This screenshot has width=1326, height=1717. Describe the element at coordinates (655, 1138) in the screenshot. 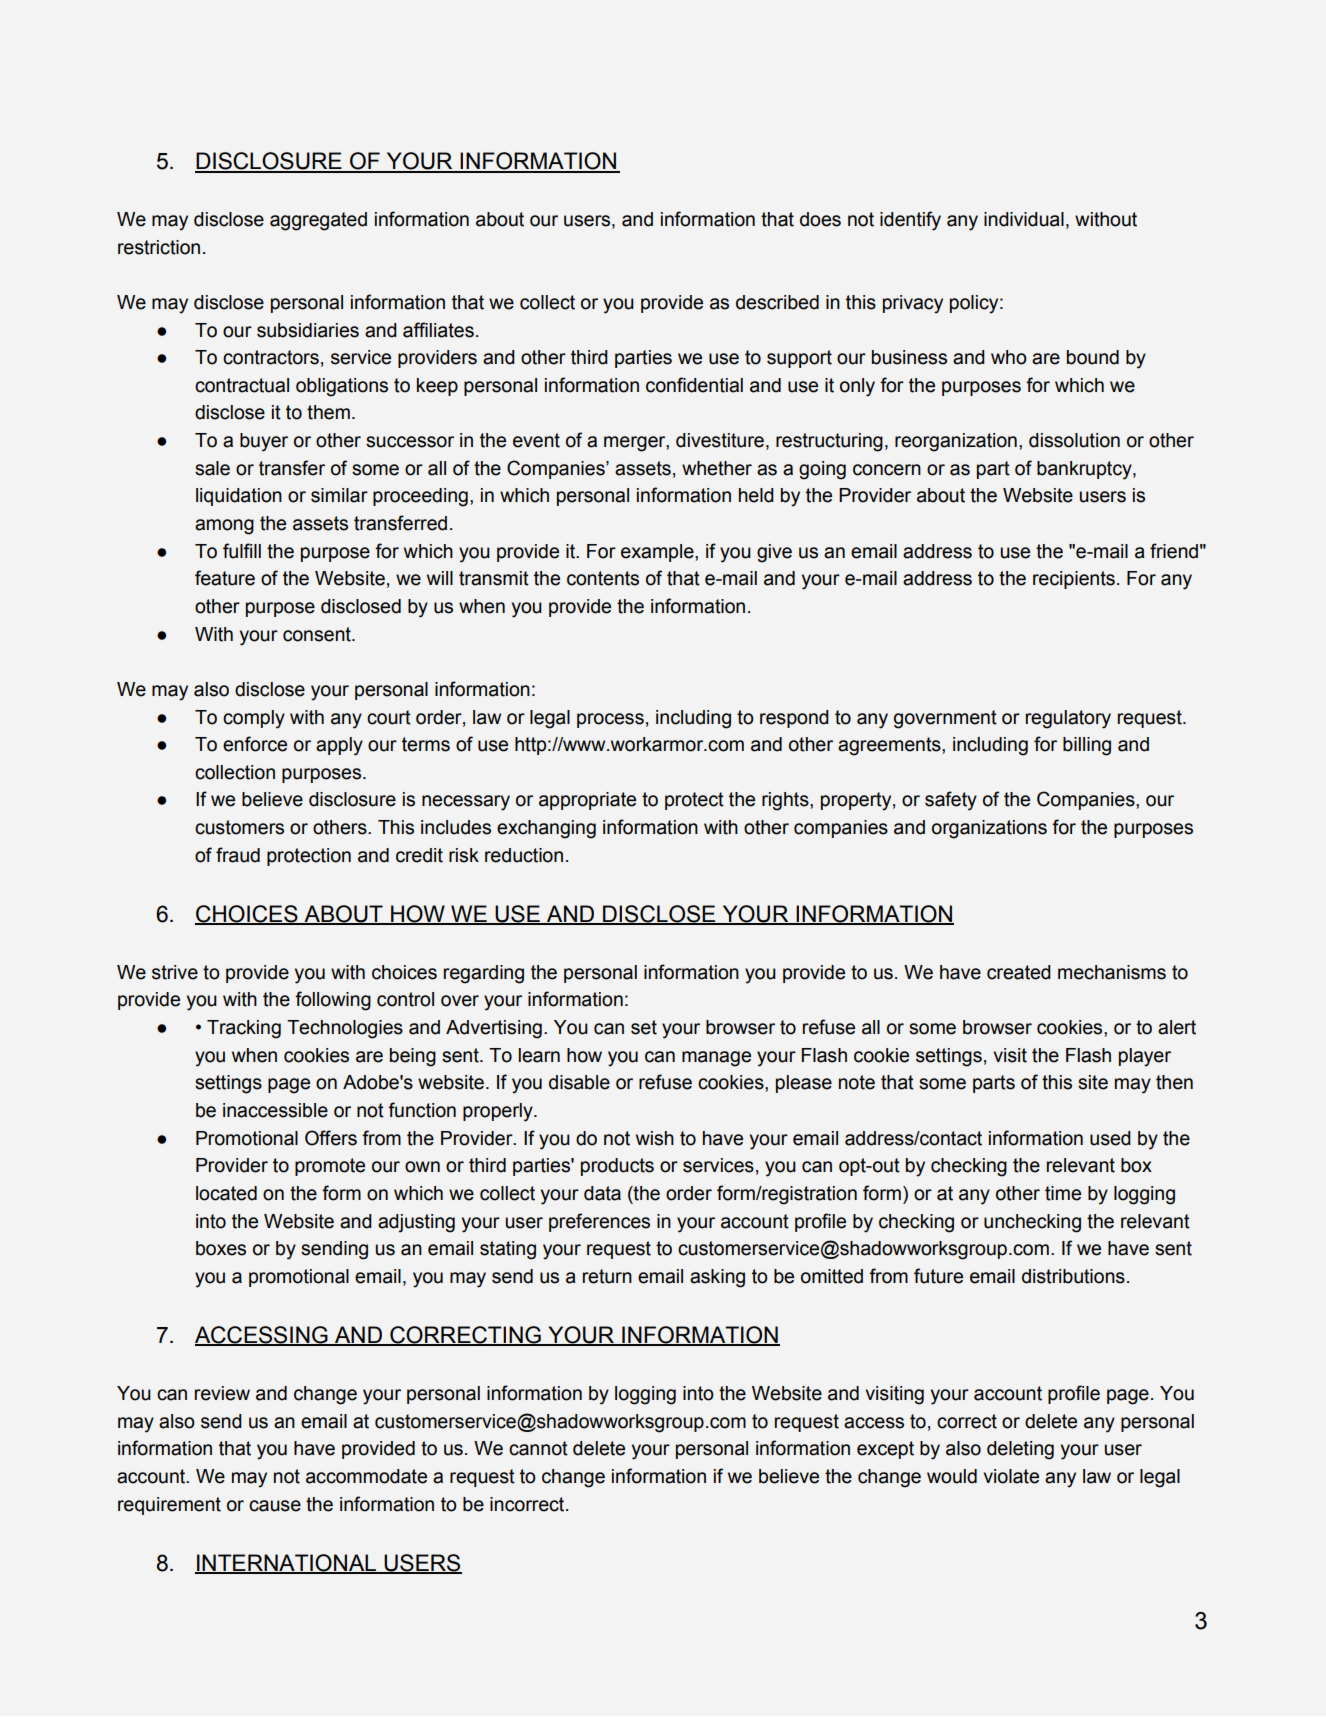

I see `wish` at that location.
